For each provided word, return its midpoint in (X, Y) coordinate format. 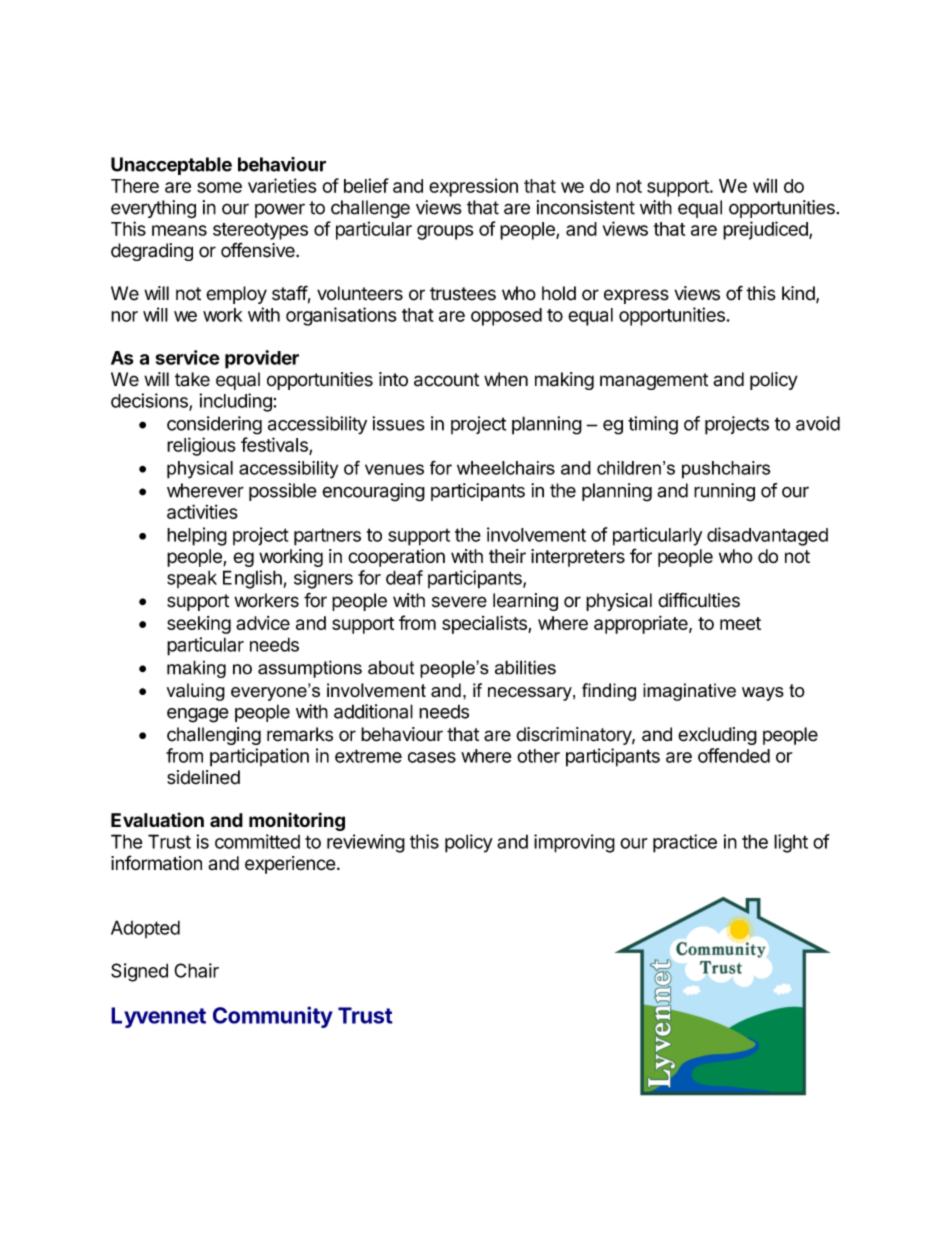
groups (445, 232)
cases (432, 757)
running (724, 492)
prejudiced (766, 230)
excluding (717, 736)
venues (394, 469)
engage (197, 715)
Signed (139, 972)
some (219, 187)
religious (201, 446)
